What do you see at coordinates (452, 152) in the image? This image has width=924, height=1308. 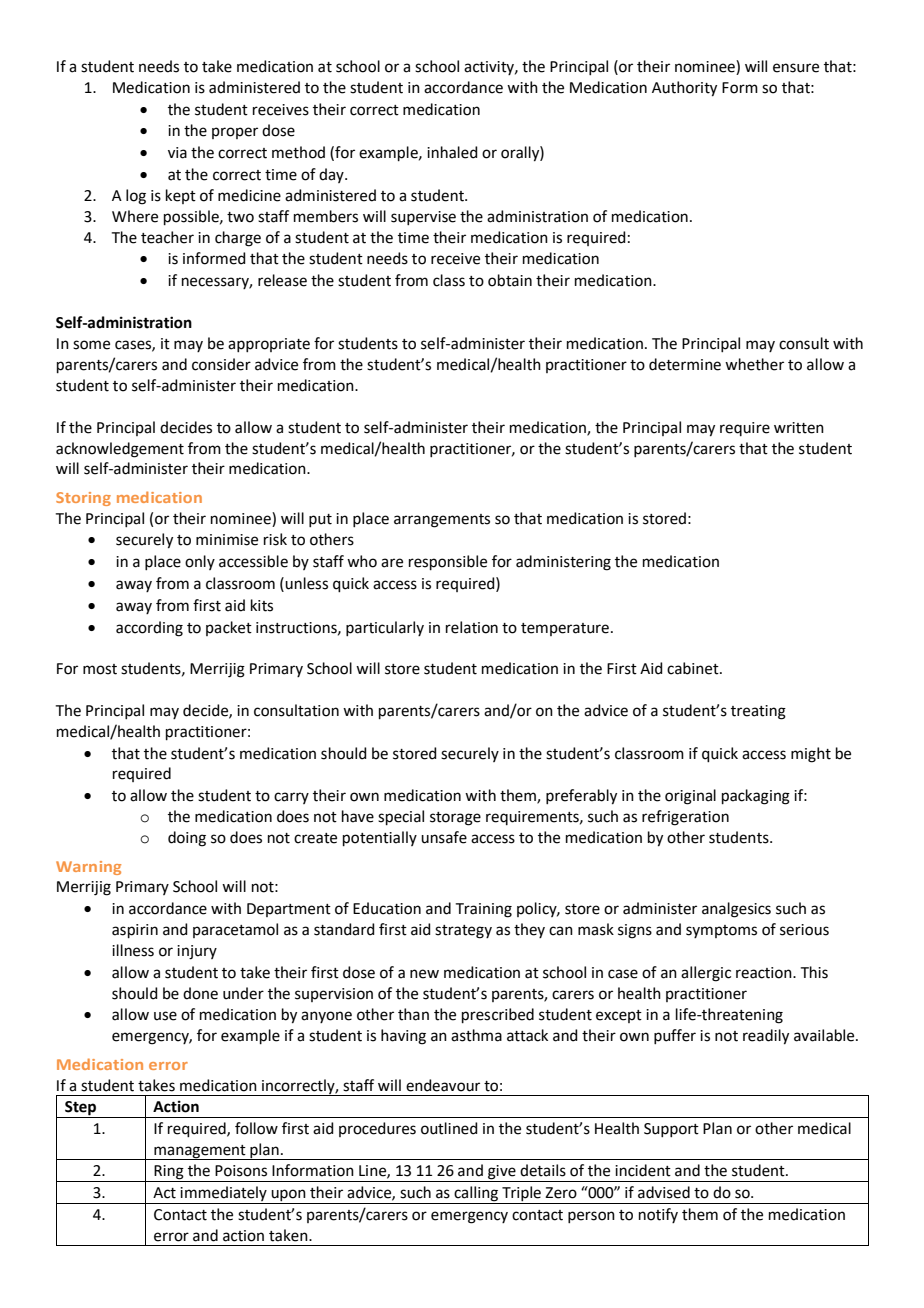 I see `inhaled` at bounding box center [452, 152].
